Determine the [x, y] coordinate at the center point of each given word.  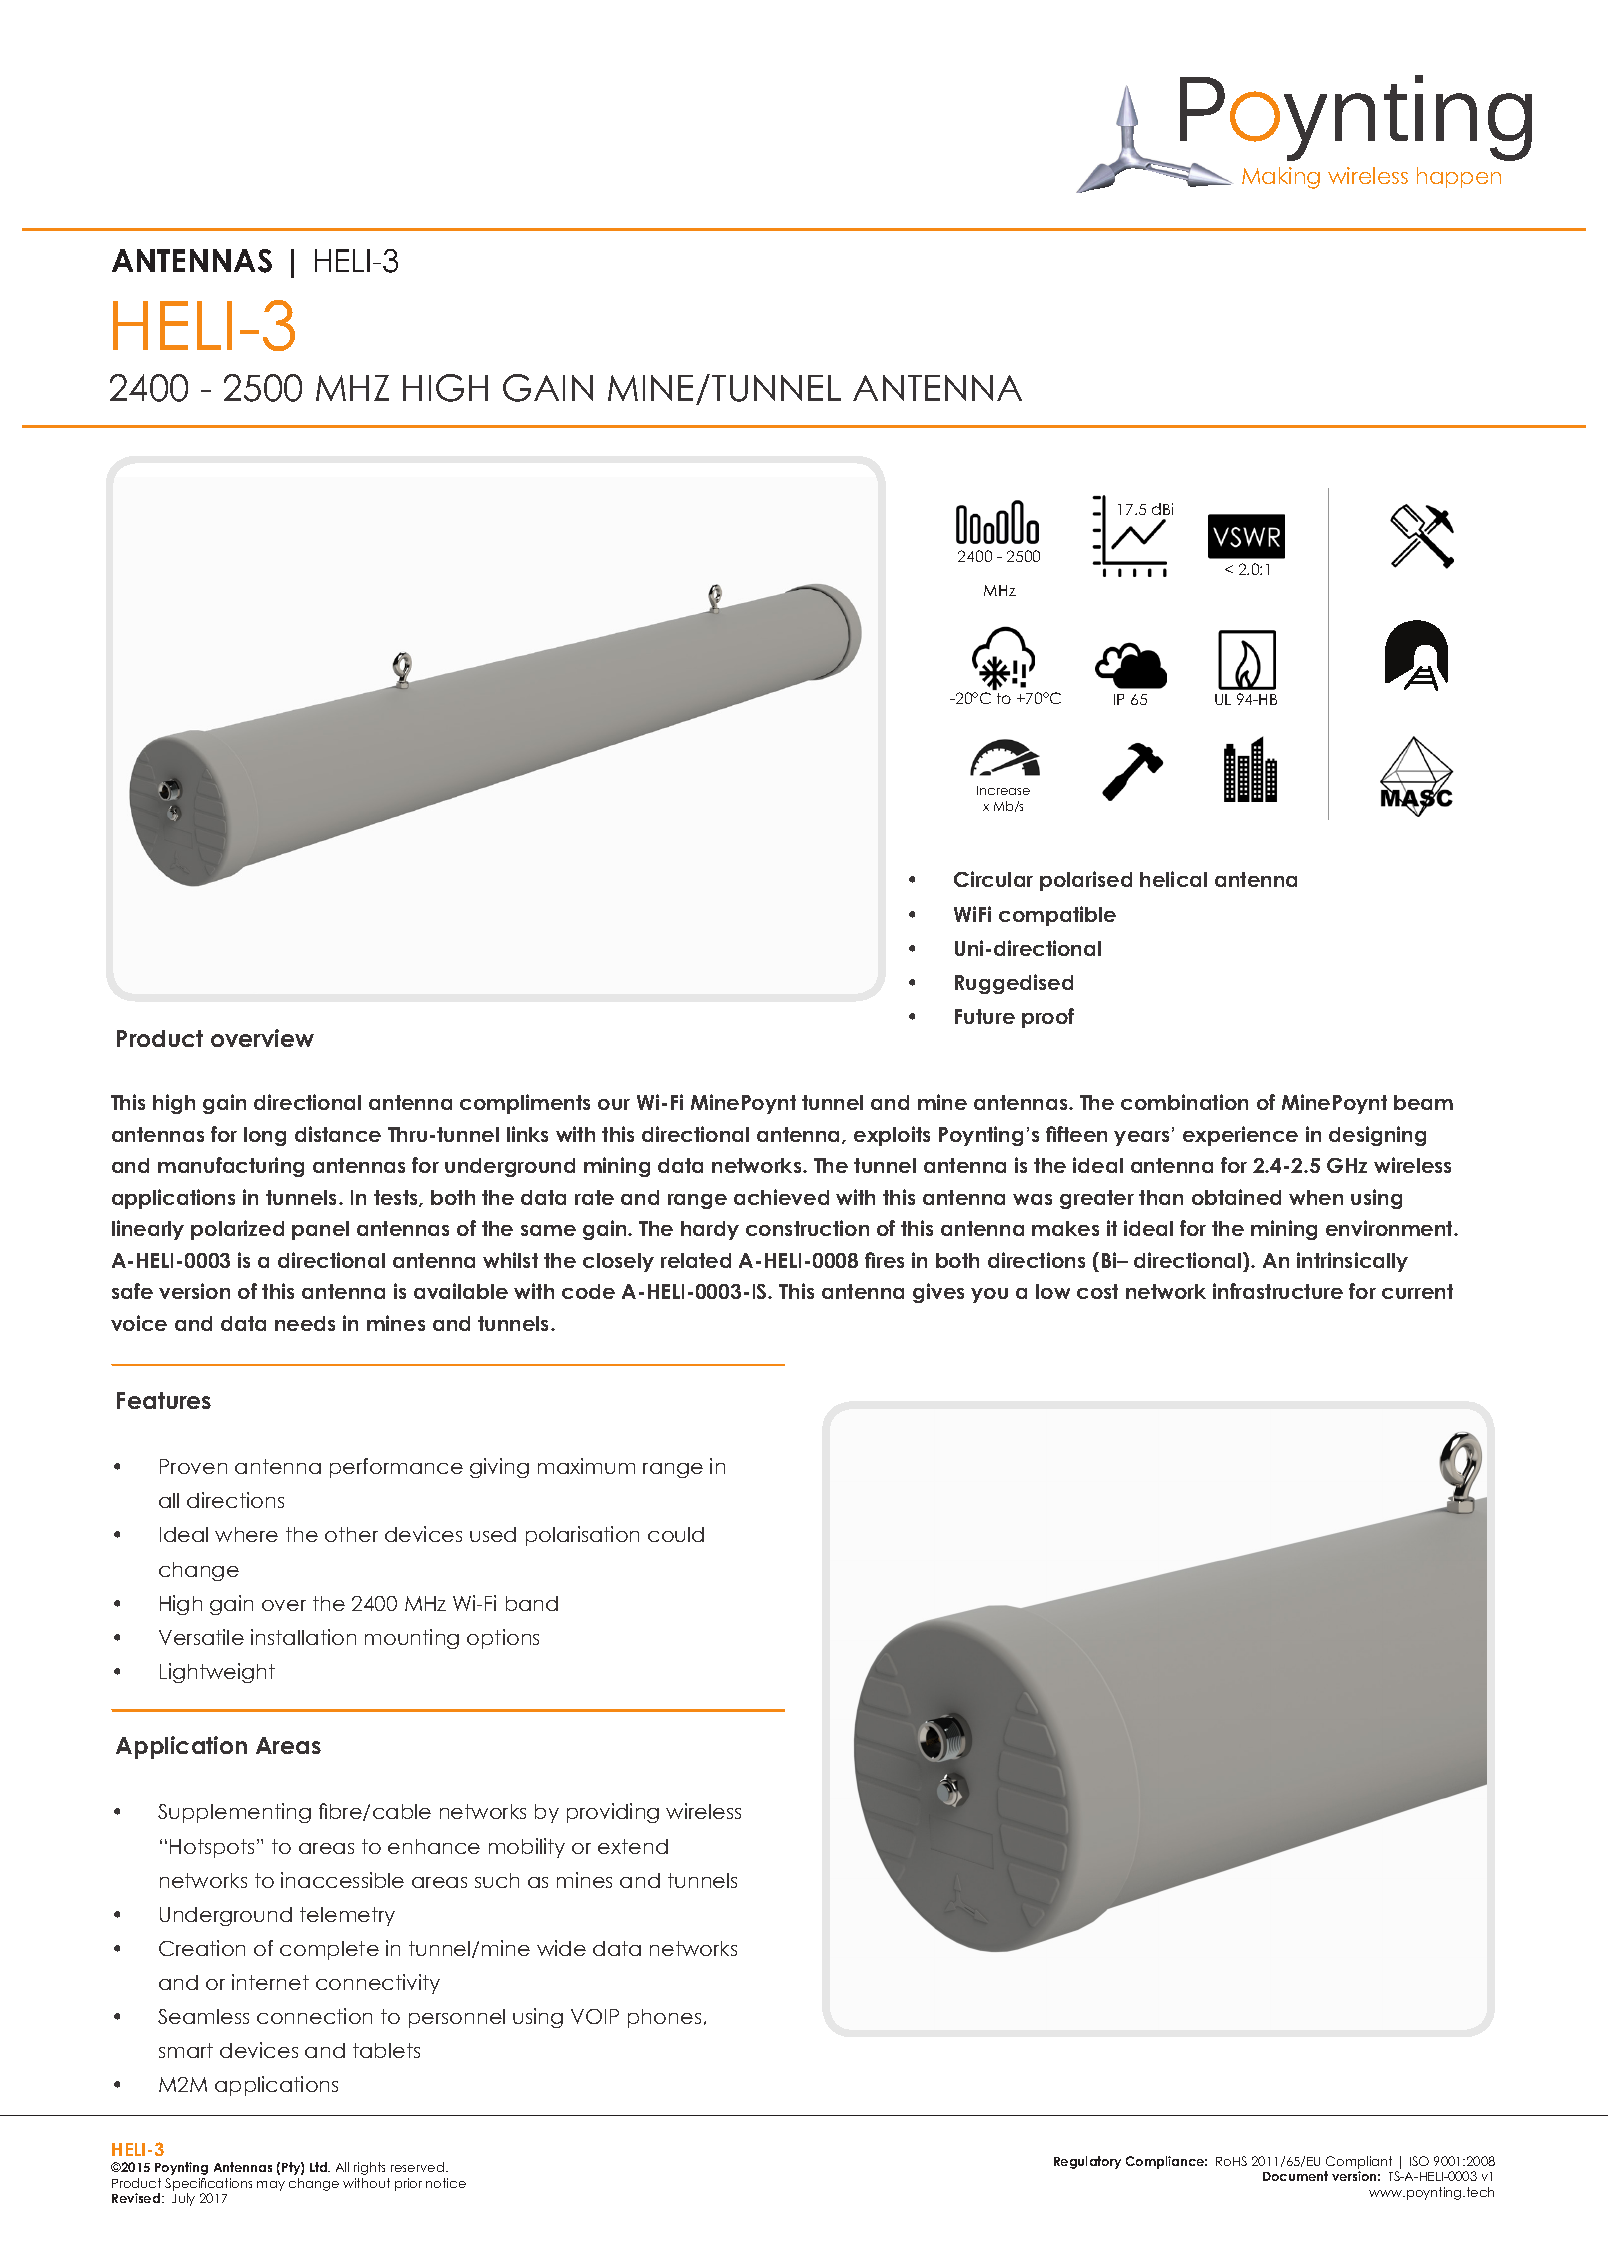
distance [338, 1134]
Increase [1003, 790]
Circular [993, 879]
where [246, 1534]
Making [1281, 178]
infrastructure [1278, 1291]
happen [1459, 177]
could [676, 1534]
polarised [1086, 881]
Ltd [319, 2167]
